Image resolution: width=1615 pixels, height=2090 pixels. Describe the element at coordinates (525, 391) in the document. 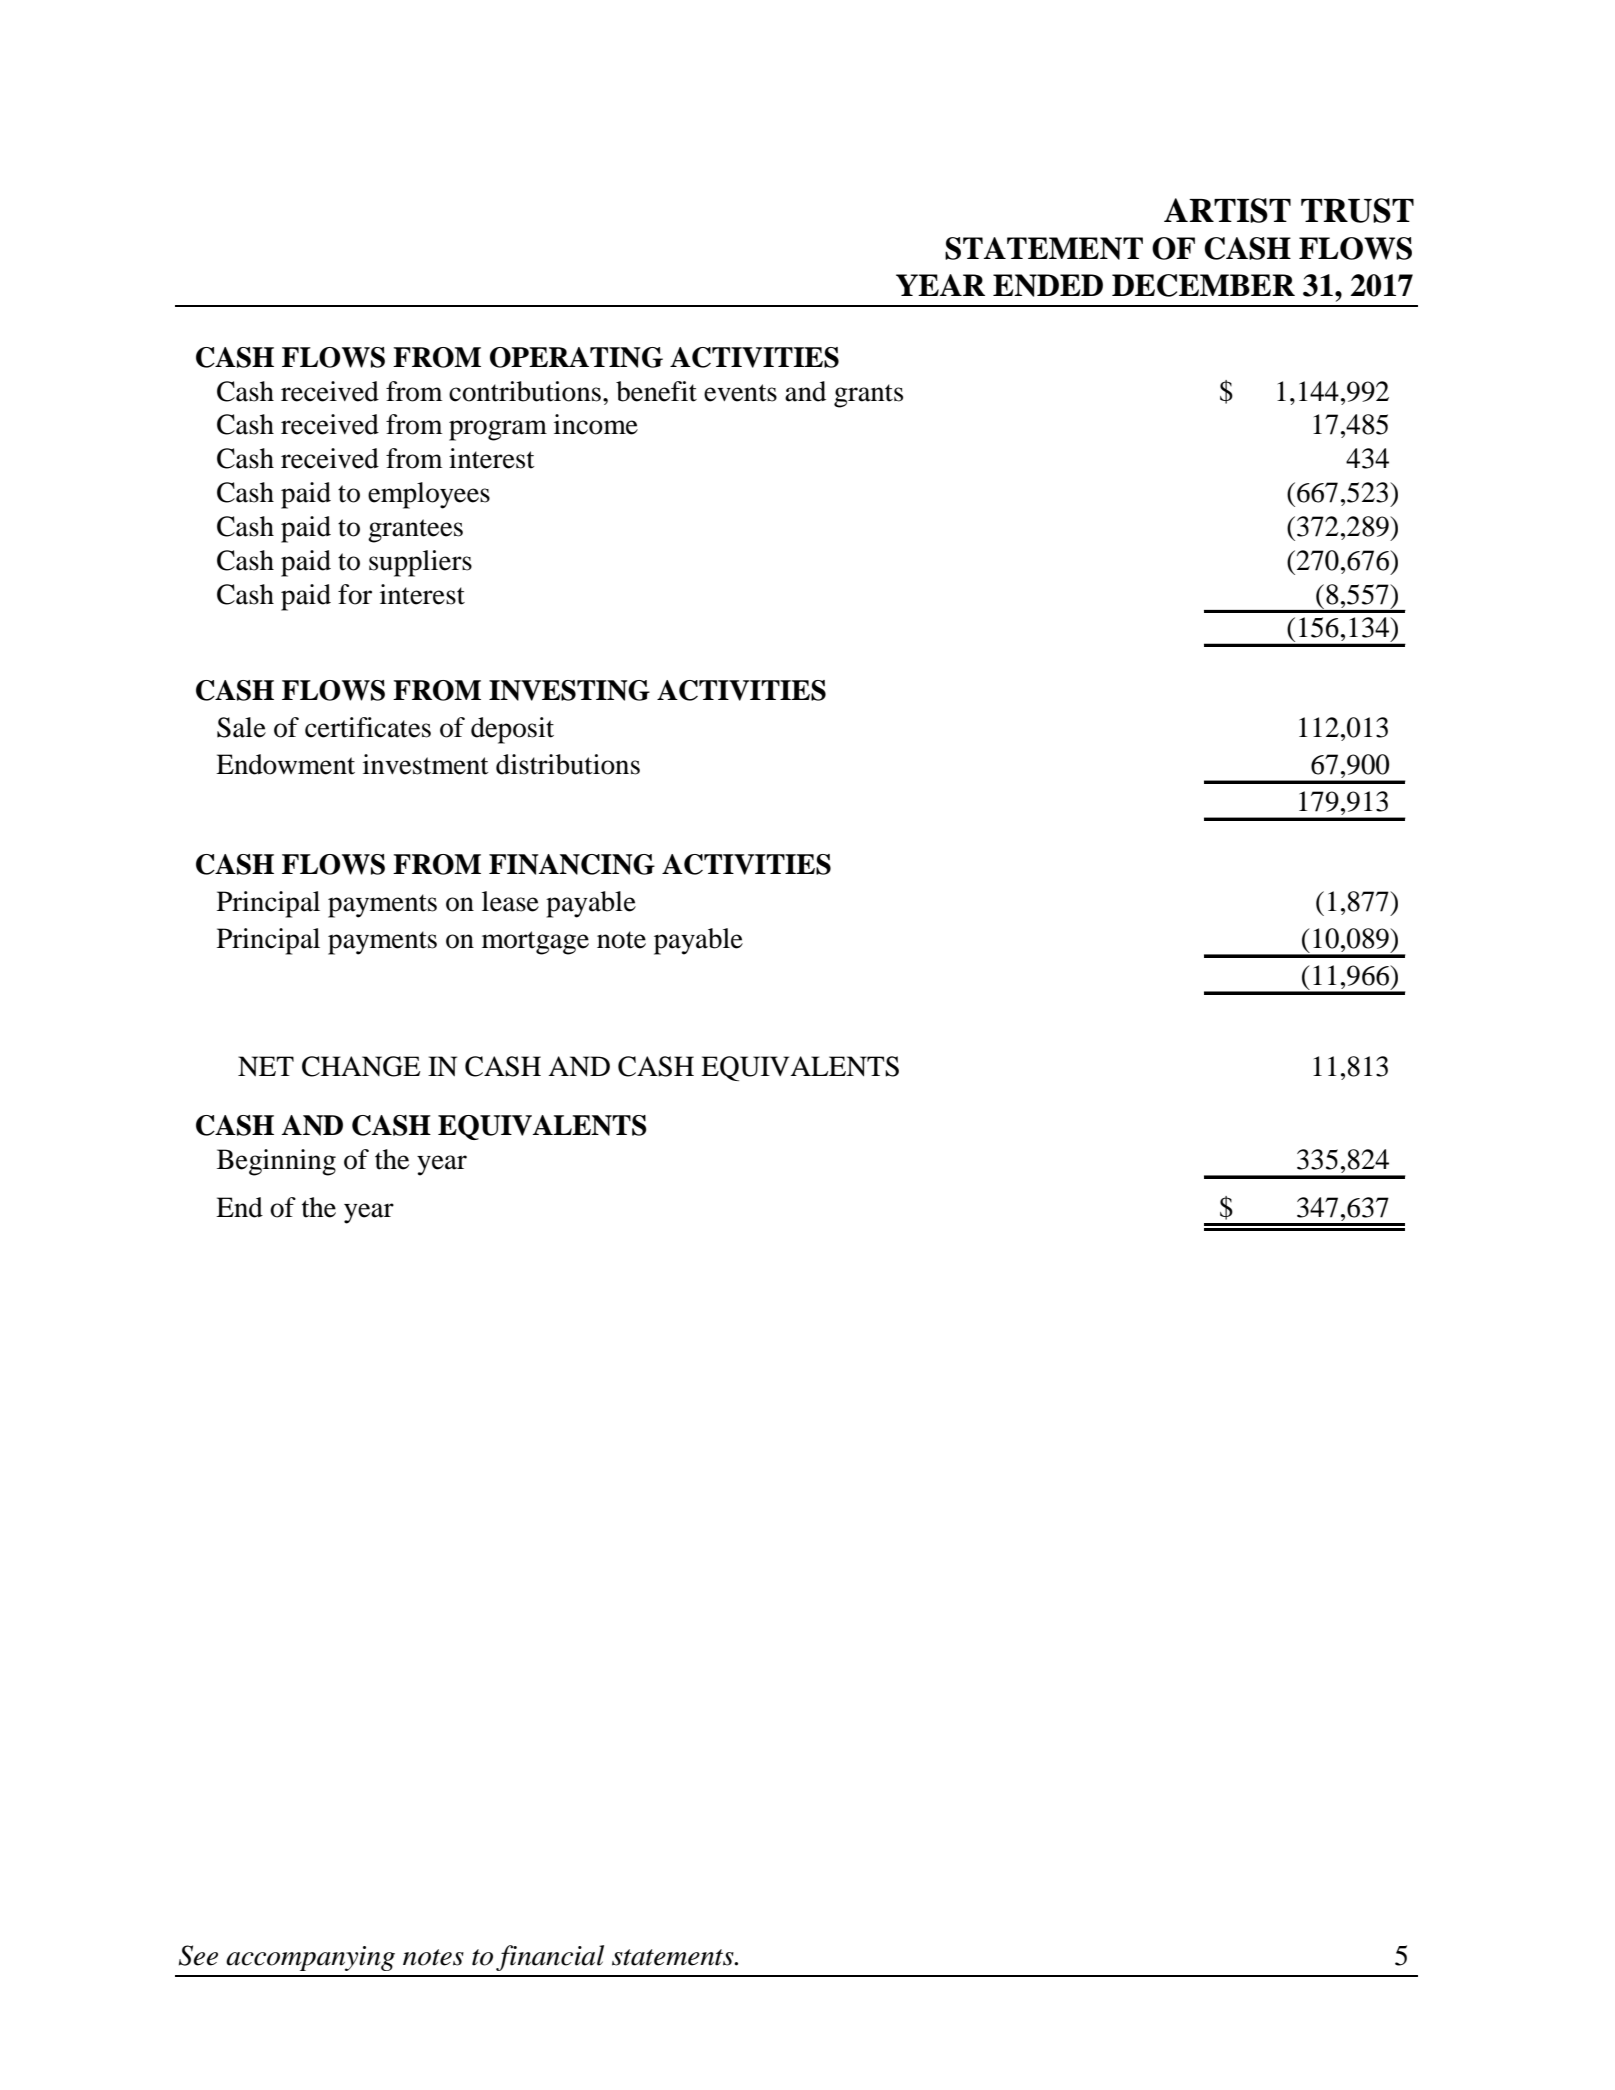

I see `contributions` at that location.
